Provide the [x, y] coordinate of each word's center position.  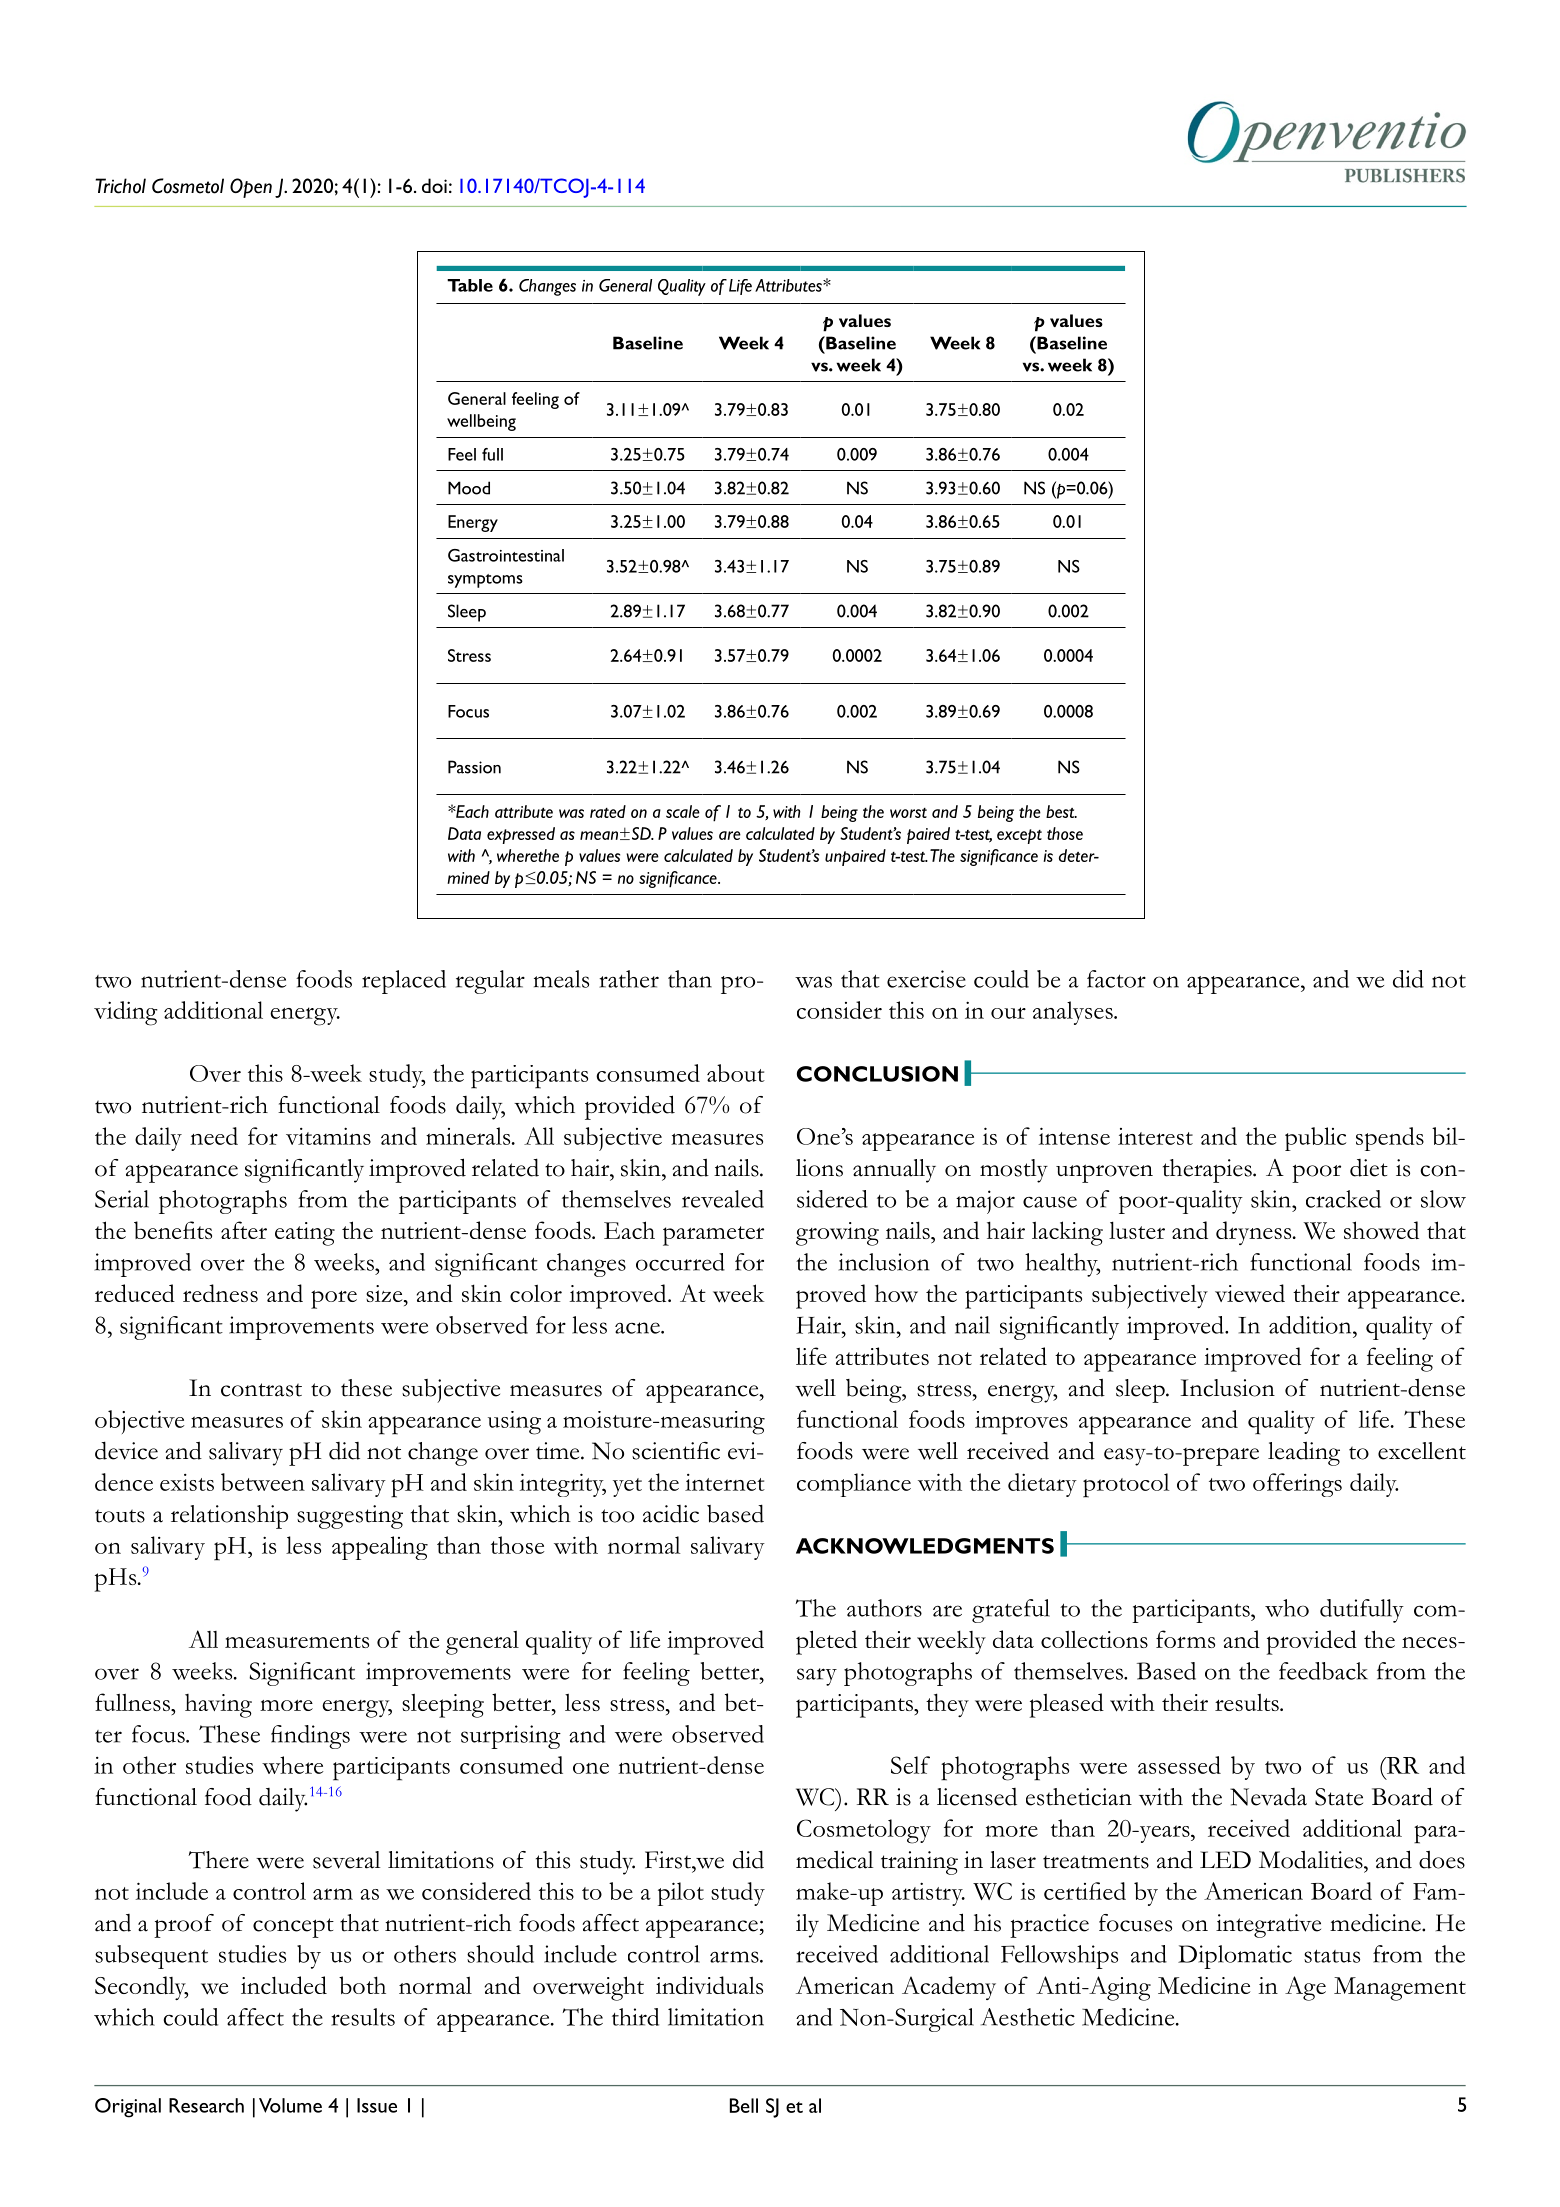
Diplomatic [1235, 1957]
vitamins [328, 1136]
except [1019, 836]
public [1315, 1139]
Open [251, 188]
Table [470, 285]
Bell [744, 2105]
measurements [297, 1641]
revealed [723, 1199]
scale [683, 811]
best [1061, 811]
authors [884, 1608]
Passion [474, 767]
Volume [290, 2105]
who [1287, 1608]
